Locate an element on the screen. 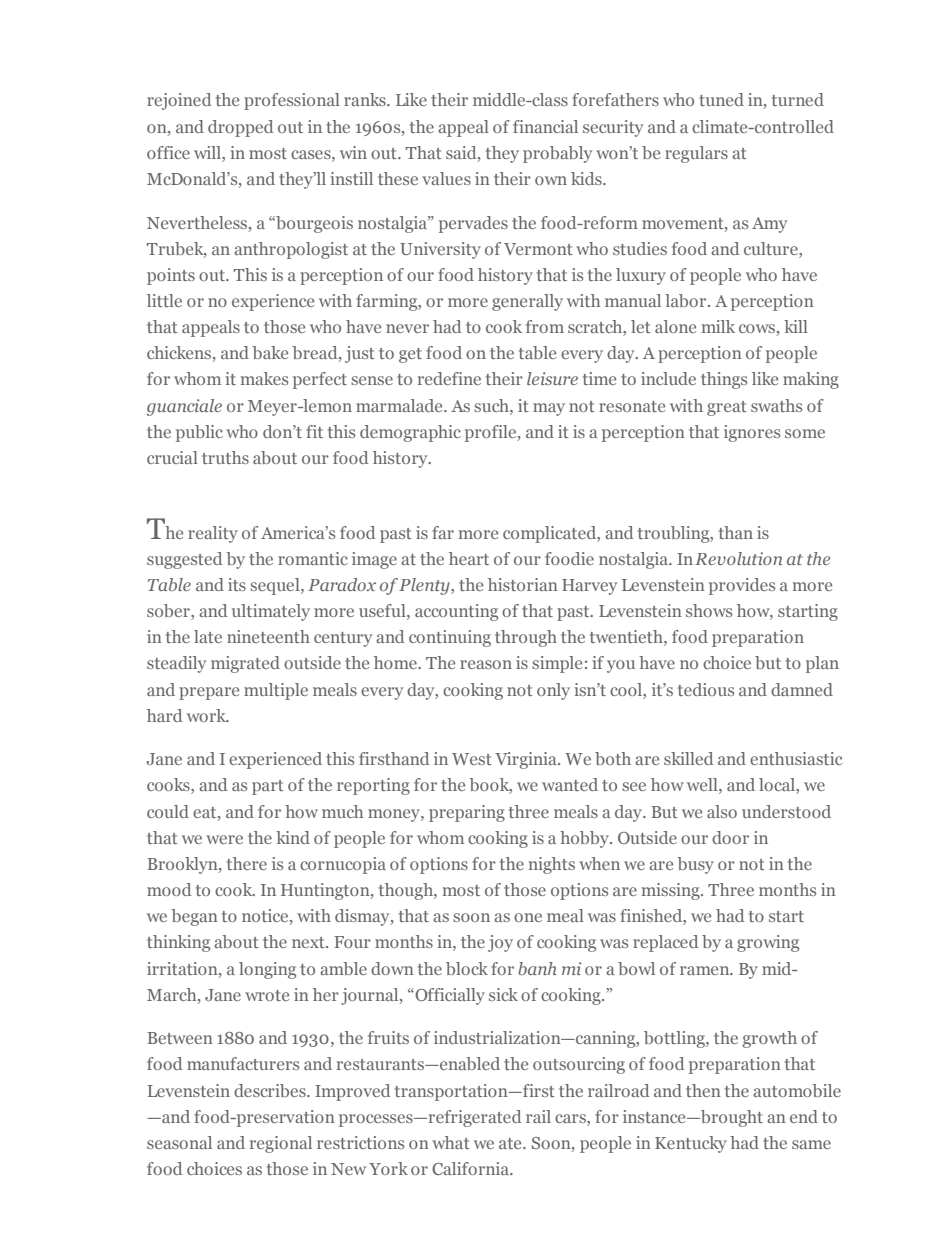  tuned is located at coordinates (721, 99).
